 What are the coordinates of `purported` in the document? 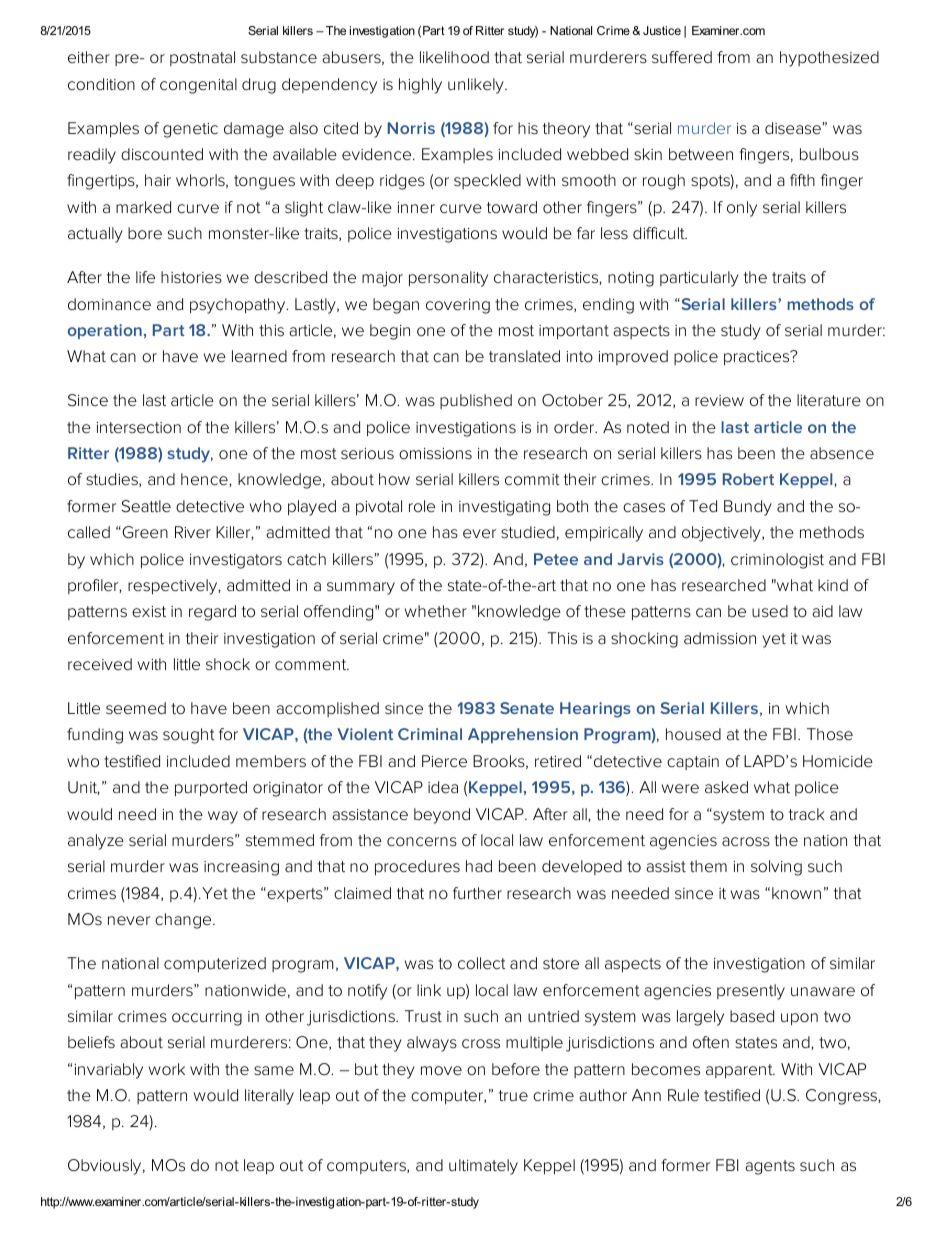 It's located at (211, 789).
